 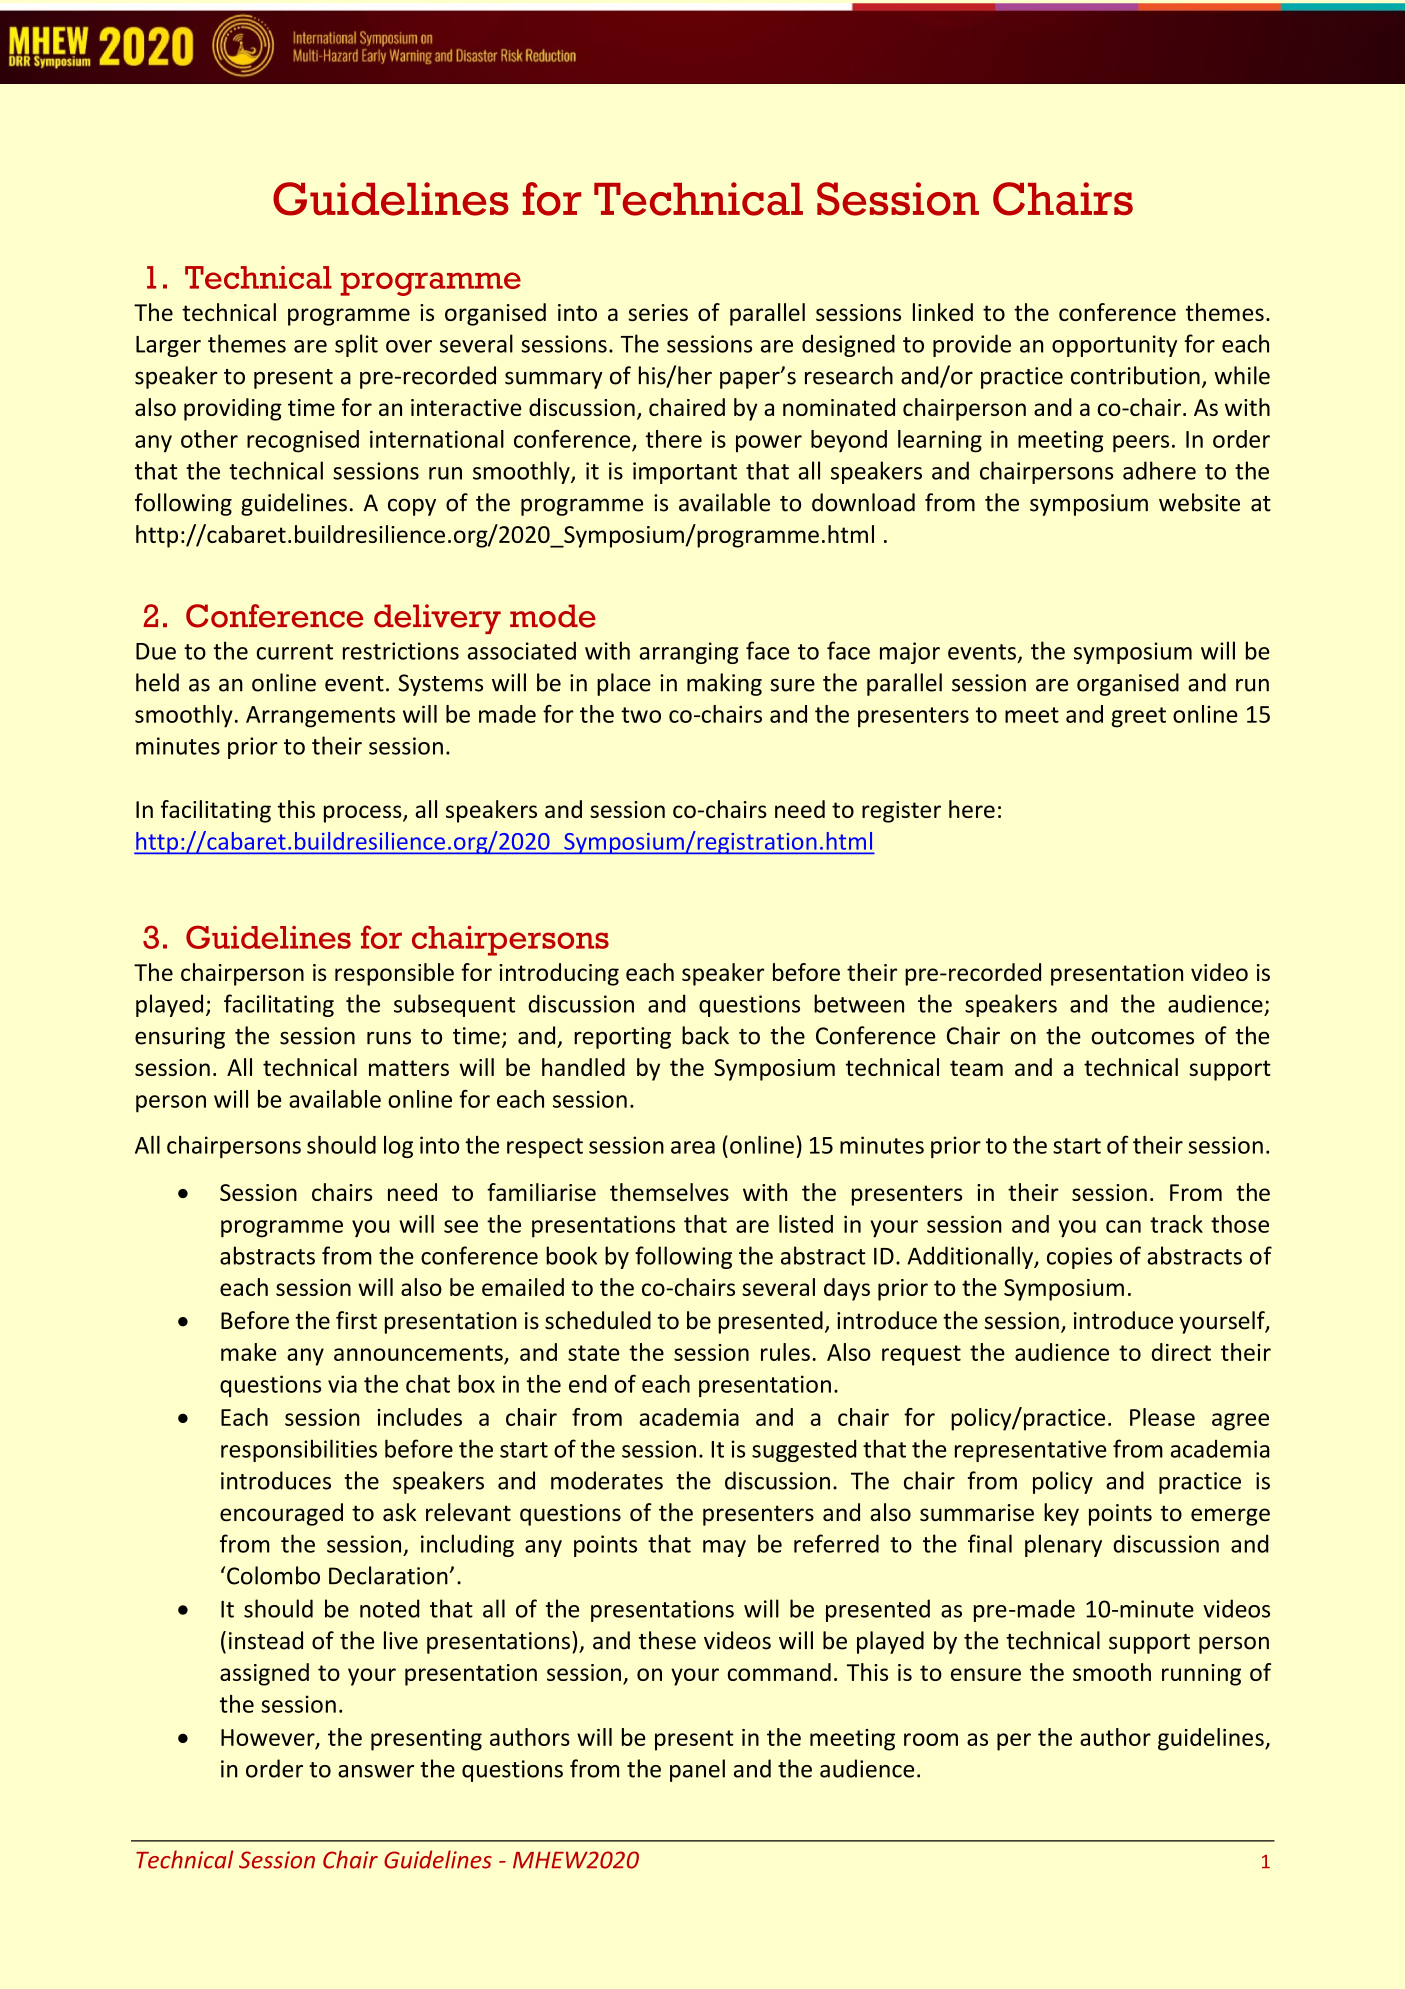 I want to click on However, so click(x=269, y=1738).
